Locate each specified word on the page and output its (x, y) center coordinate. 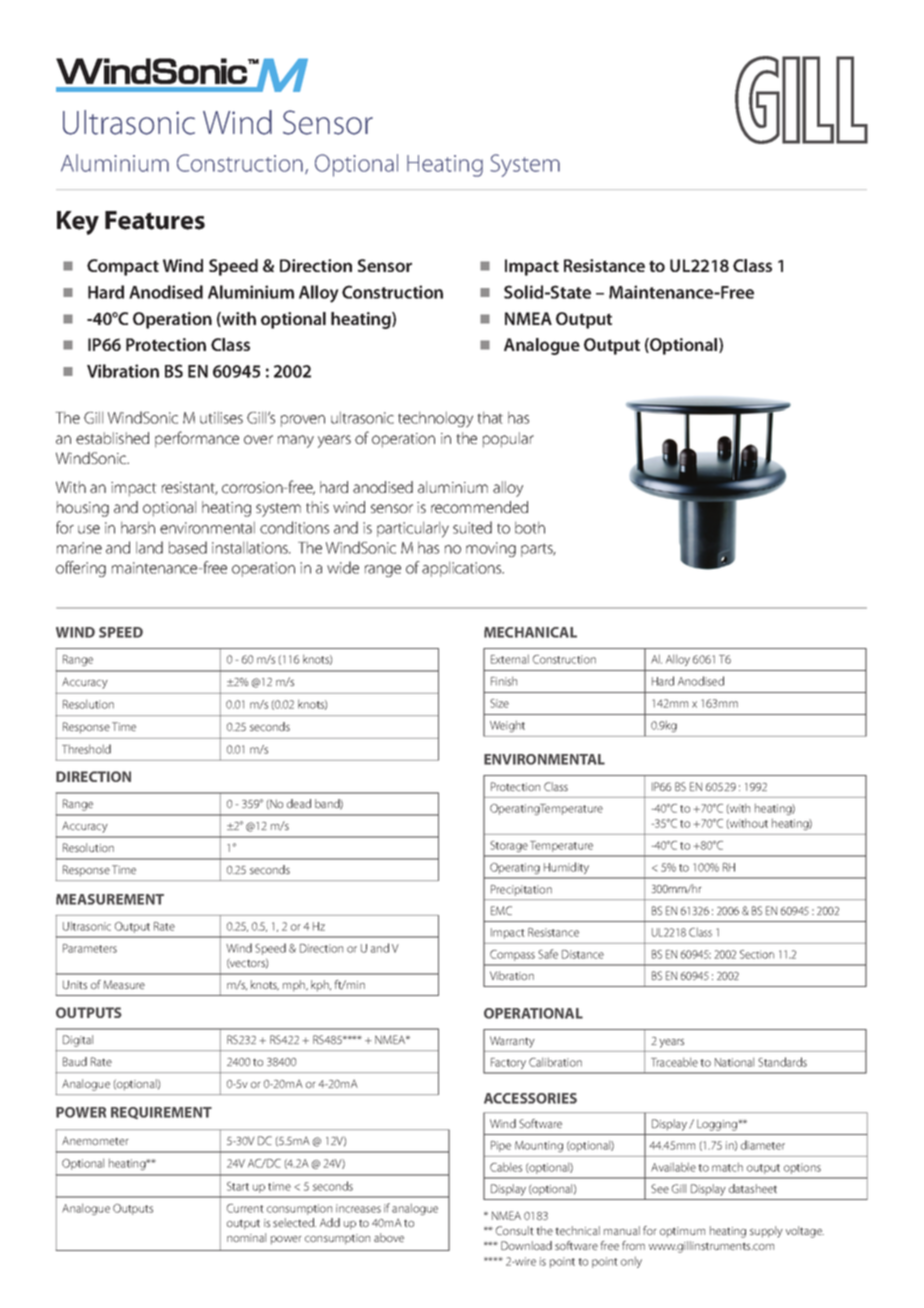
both (530, 527)
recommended (479, 507)
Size (499, 703)
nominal (246, 1237)
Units (75, 984)
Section (757, 954)
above (389, 1237)
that (490, 417)
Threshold (86, 749)
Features (155, 220)
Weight (507, 726)
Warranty (512, 1042)
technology (435, 419)
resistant (190, 488)
